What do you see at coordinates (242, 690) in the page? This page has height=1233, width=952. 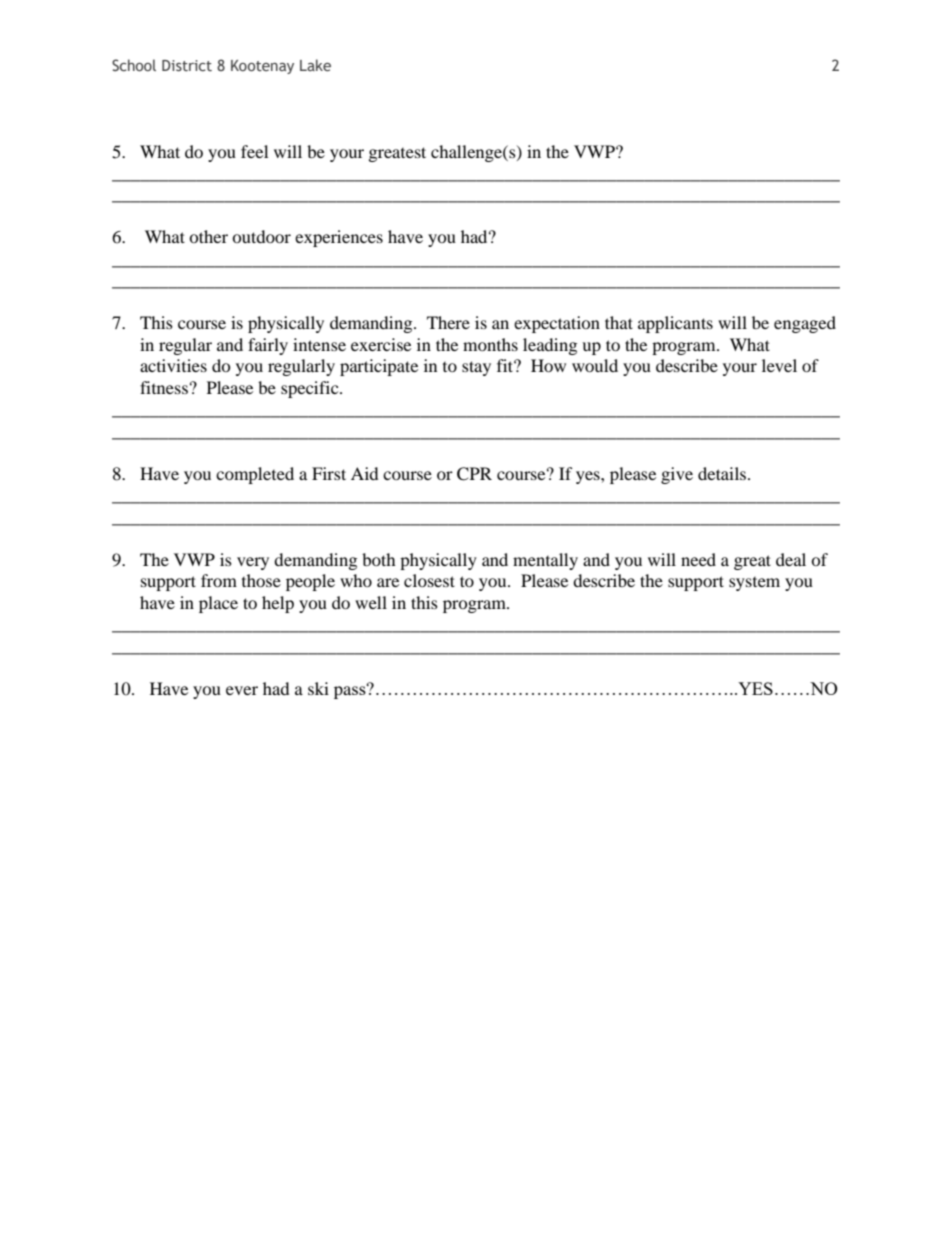 I see `ever` at bounding box center [242, 690].
